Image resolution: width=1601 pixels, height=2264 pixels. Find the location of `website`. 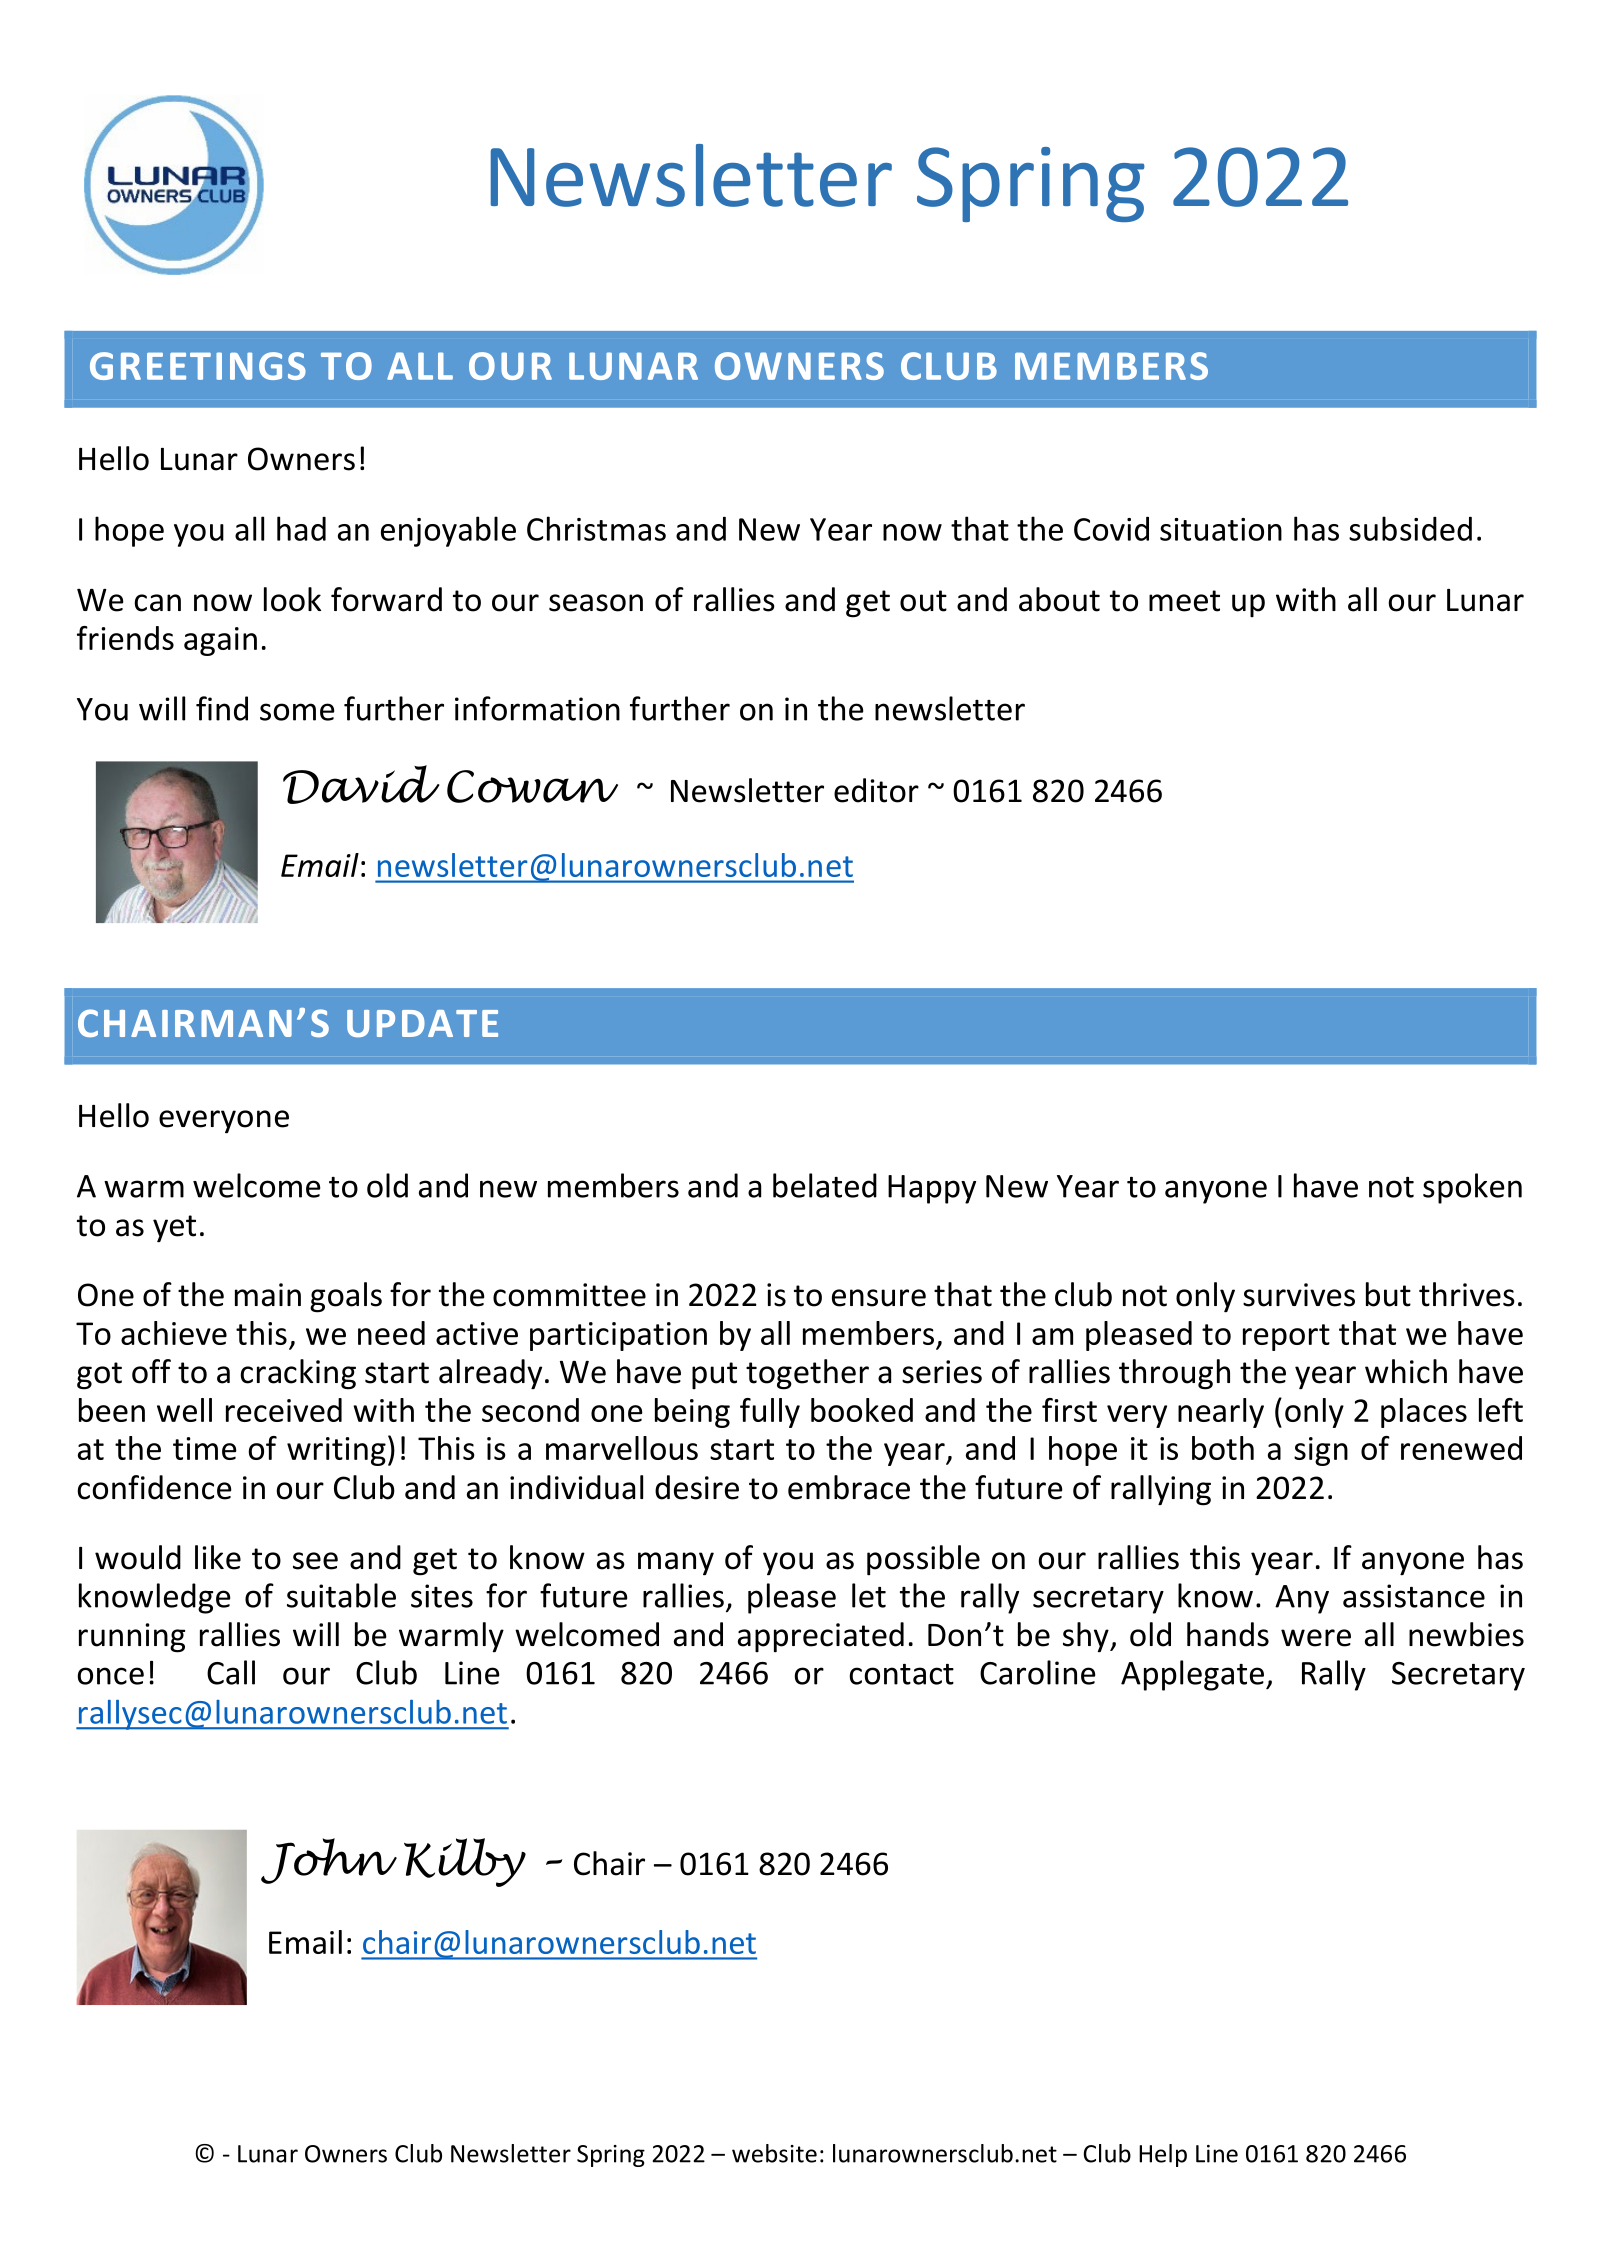

website is located at coordinates (774, 2153).
